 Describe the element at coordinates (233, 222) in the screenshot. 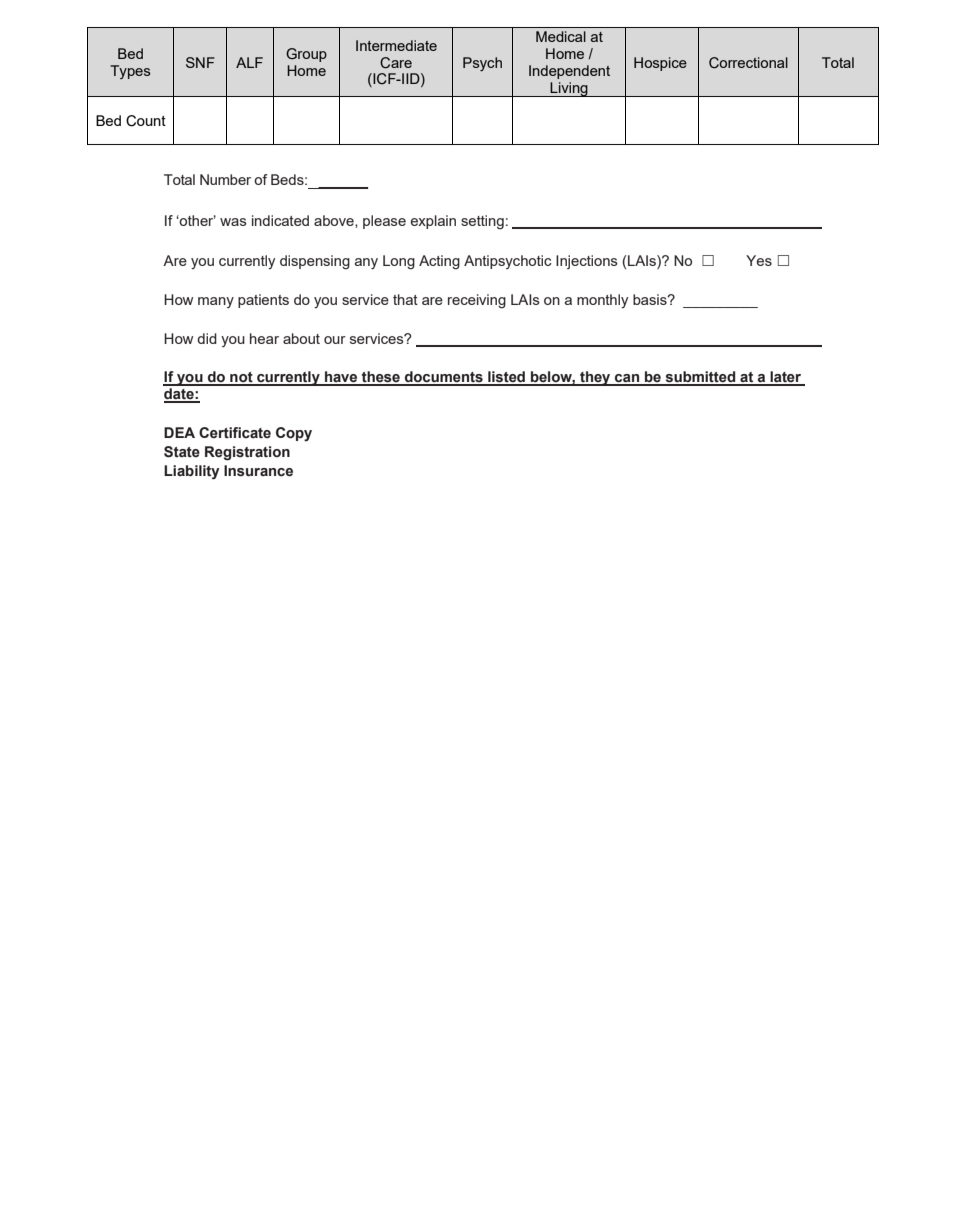

I see `was` at that location.
